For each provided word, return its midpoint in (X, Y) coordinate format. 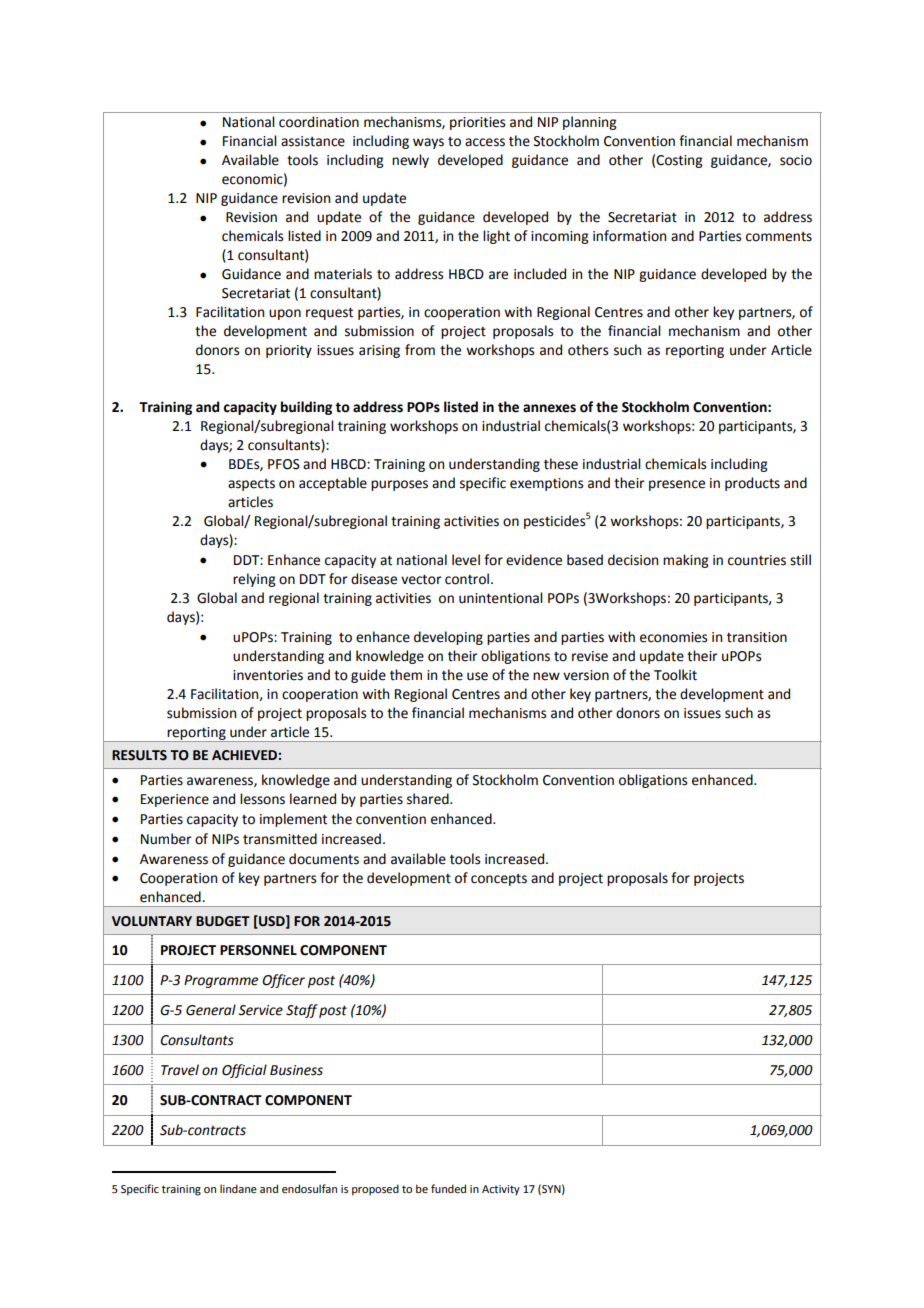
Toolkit (675, 675)
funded (448, 1188)
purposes (399, 485)
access (485, 142)
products (752, 484)
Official (244, 1071)
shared (429, 799)
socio (796, 160)
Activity (501, 1190)
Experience (175, 800)
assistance (313, 141)
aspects (251, 485)
